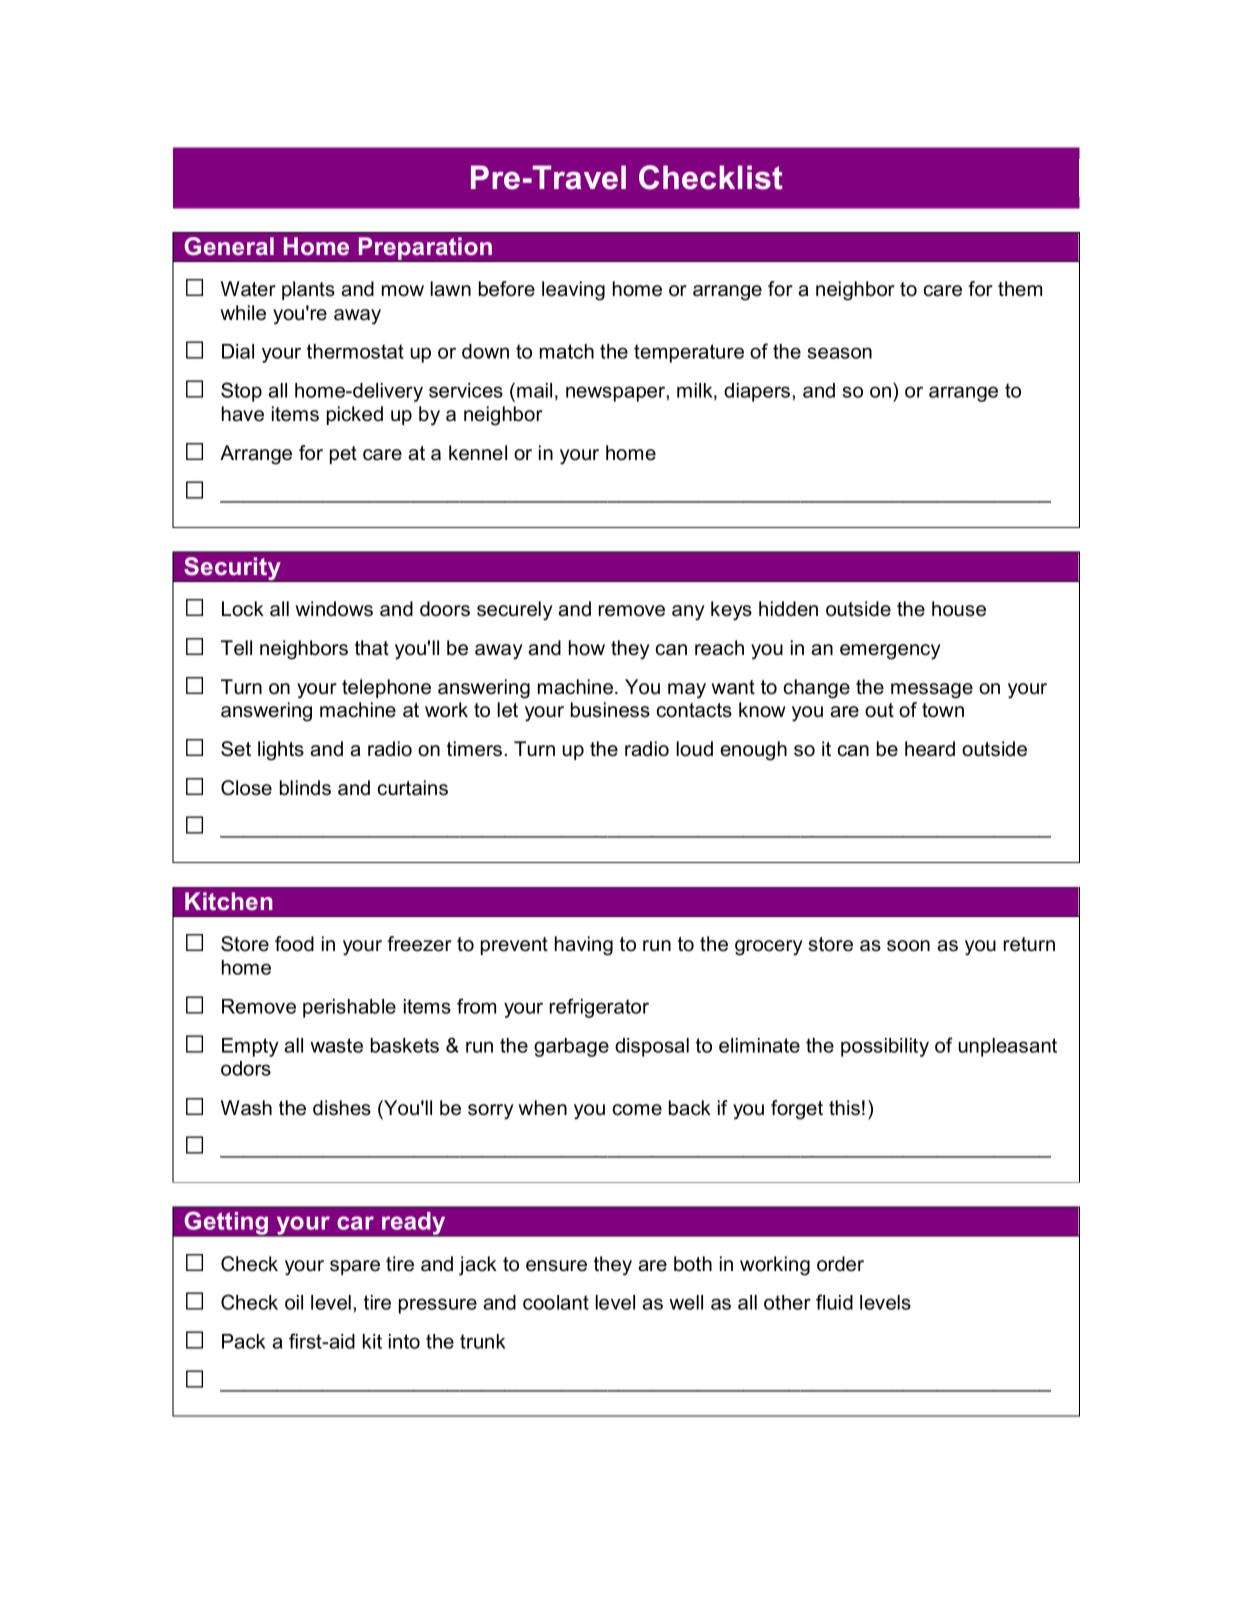 The height and width of the page is (1620, 1252). Describe the element at coordinates (1020, 289) in the page. I see `them` at that location.
